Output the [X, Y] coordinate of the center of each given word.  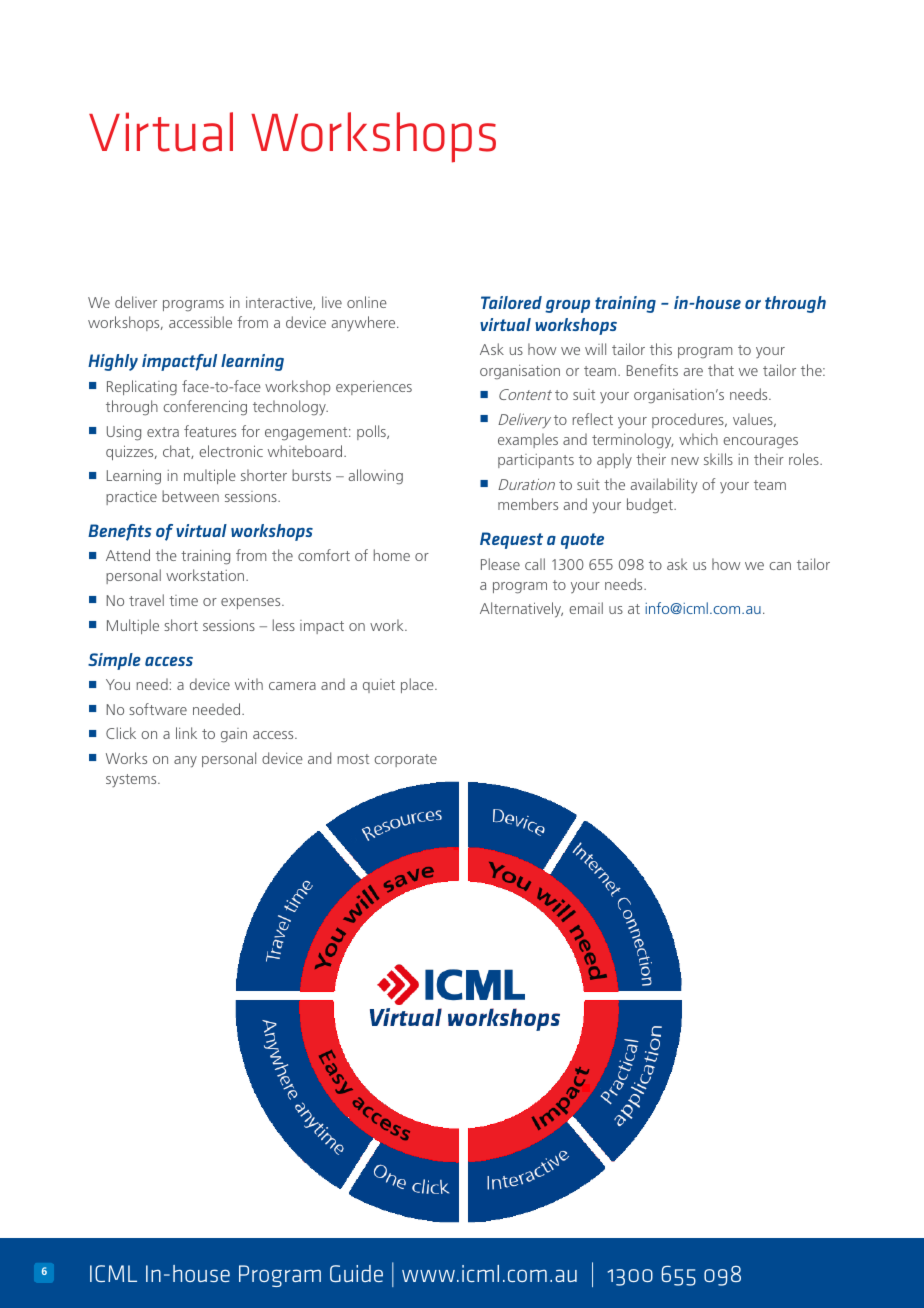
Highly [113, 362]
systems [132, 781]
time [183, 600]
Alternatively [521, 610]
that [721, 370]
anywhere [365, 324]
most [353, 759]
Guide [356, 1273]
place [418, 685]
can [780, 566]
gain [234, 735]
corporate [405, 760]
